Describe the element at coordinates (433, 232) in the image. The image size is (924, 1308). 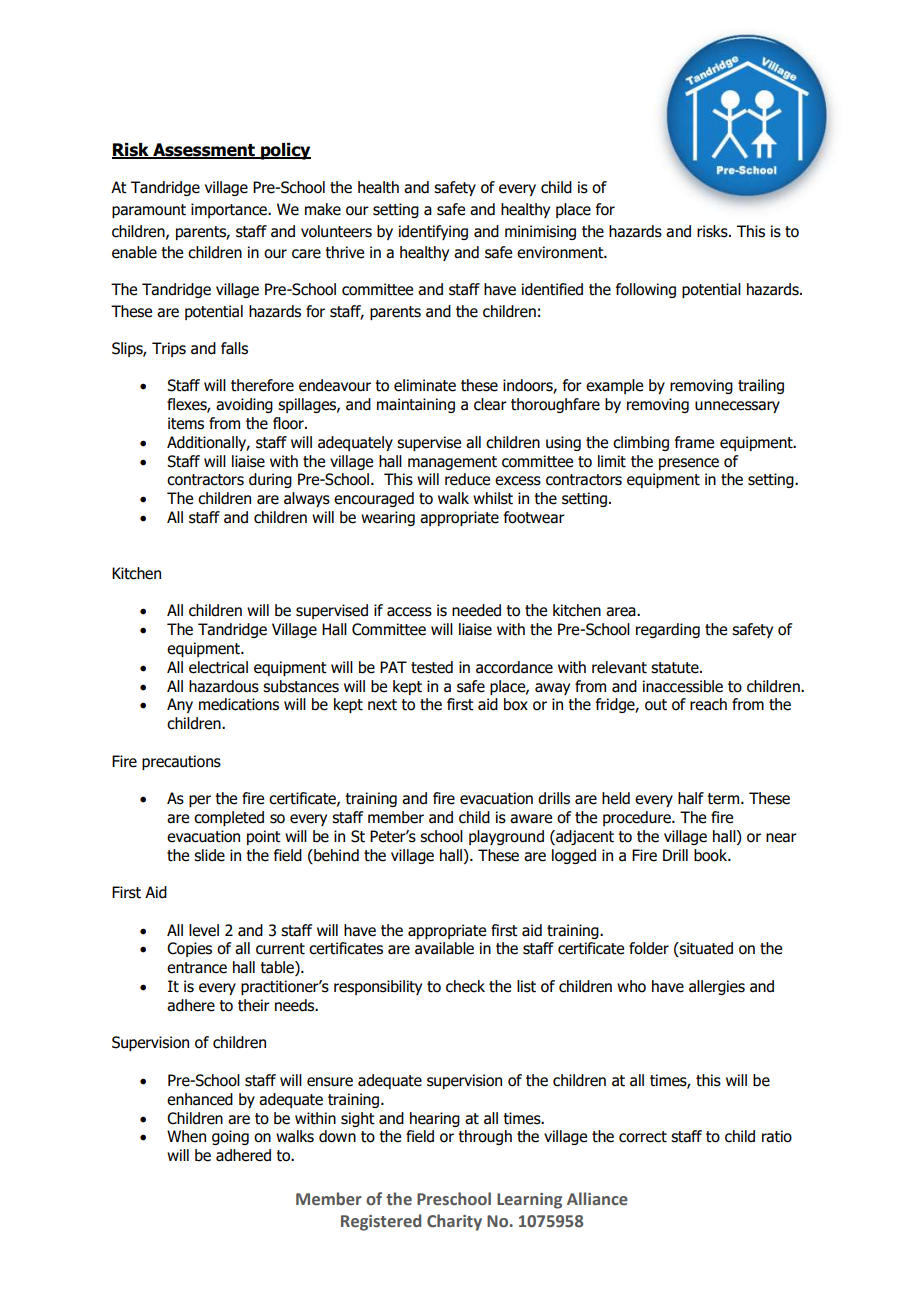
I see `identifying` at that location.
